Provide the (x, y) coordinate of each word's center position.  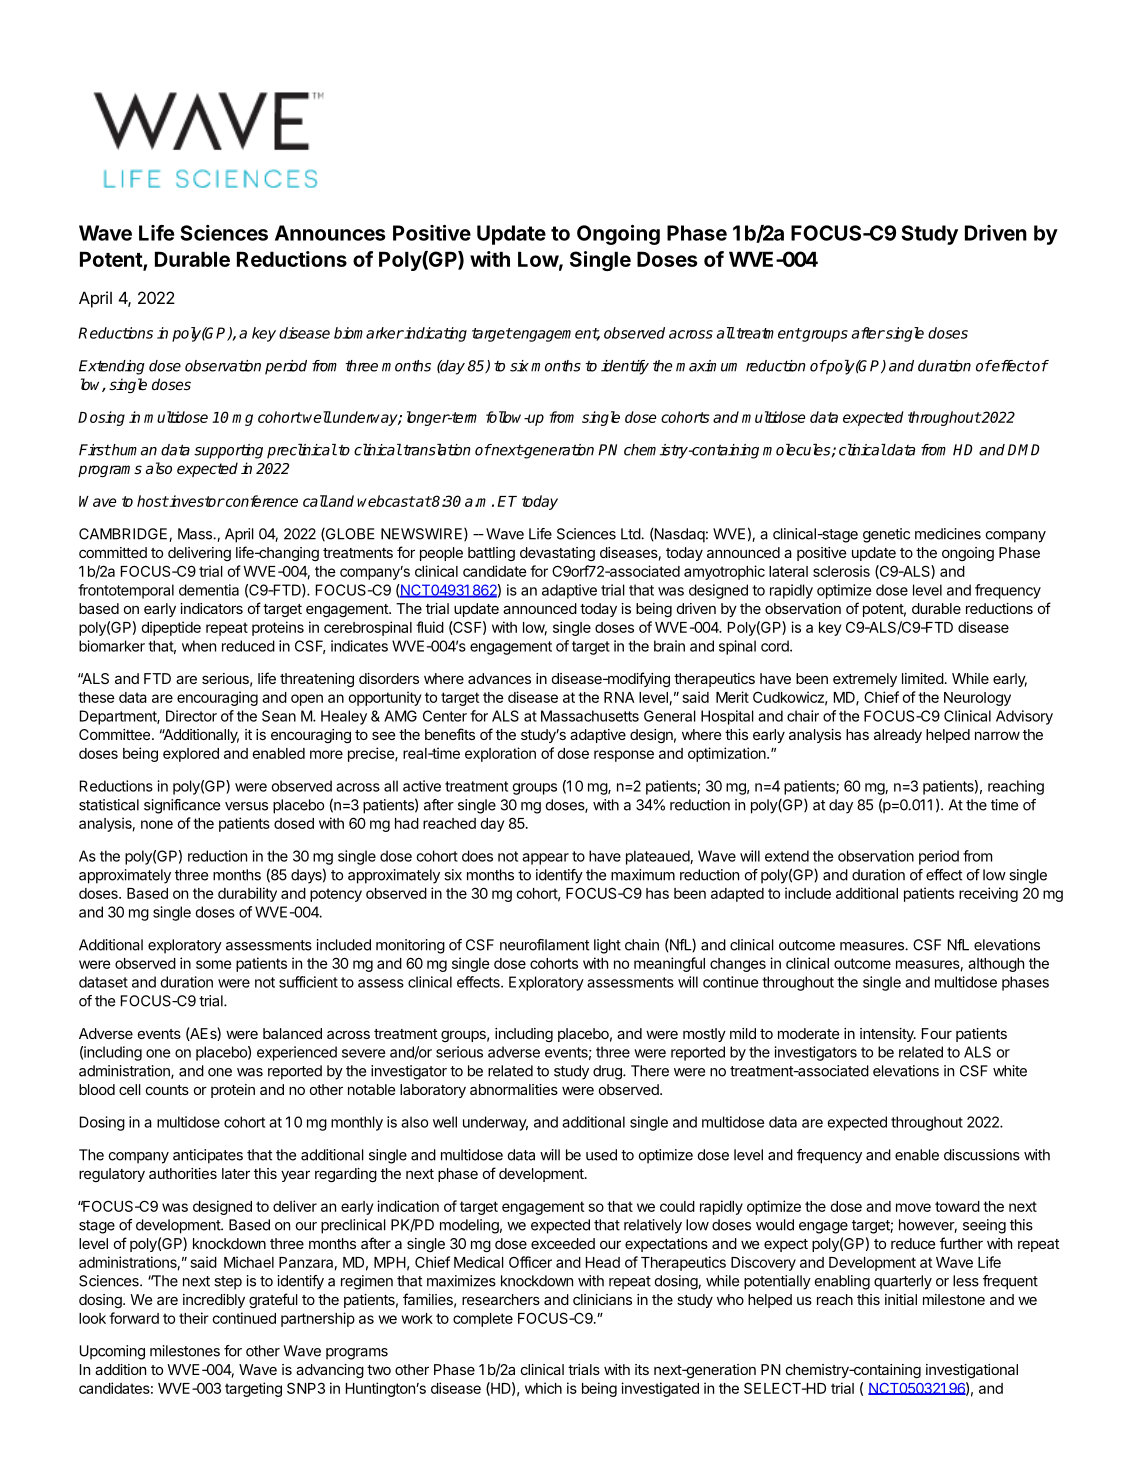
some (214, 964)
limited (923, 678)
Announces (330, 233)
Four (937, 1033)
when (199, 646)
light (607, 946)
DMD (1024, 450)
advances (499, 678)
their (194, 1318)
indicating (435, 334)
